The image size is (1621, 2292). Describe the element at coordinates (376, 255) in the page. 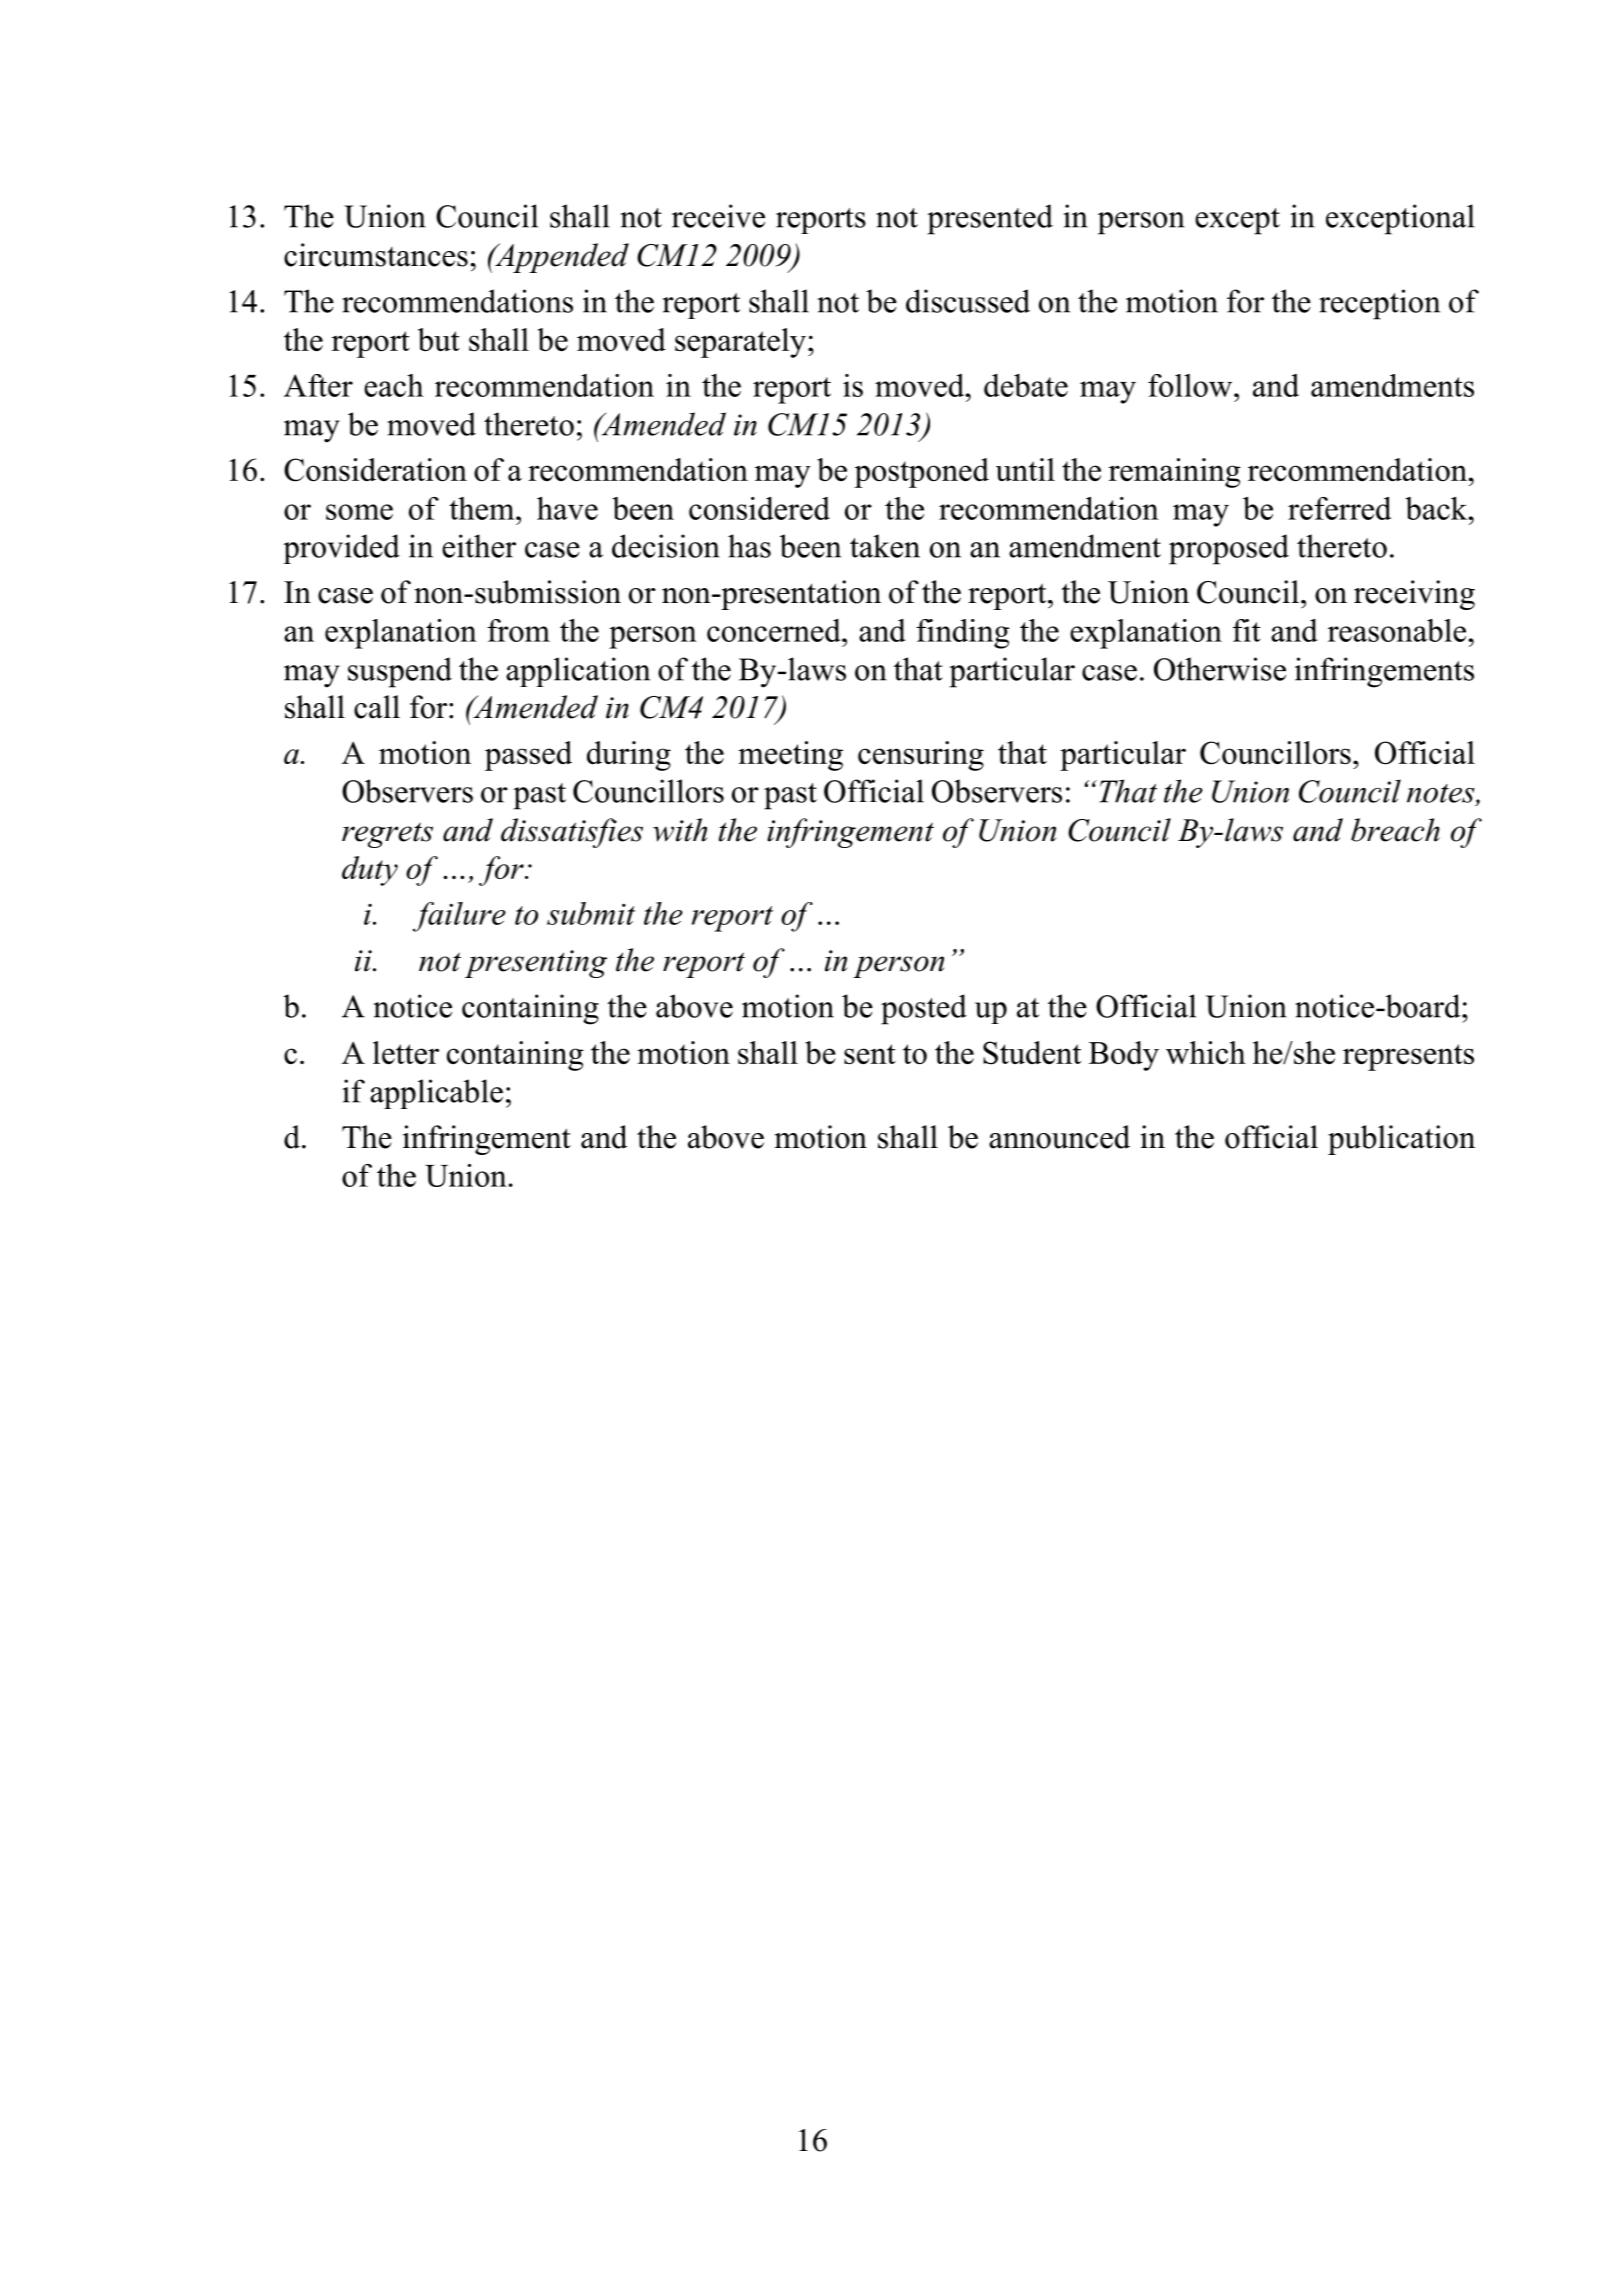

I see `circumstances` at that location.
